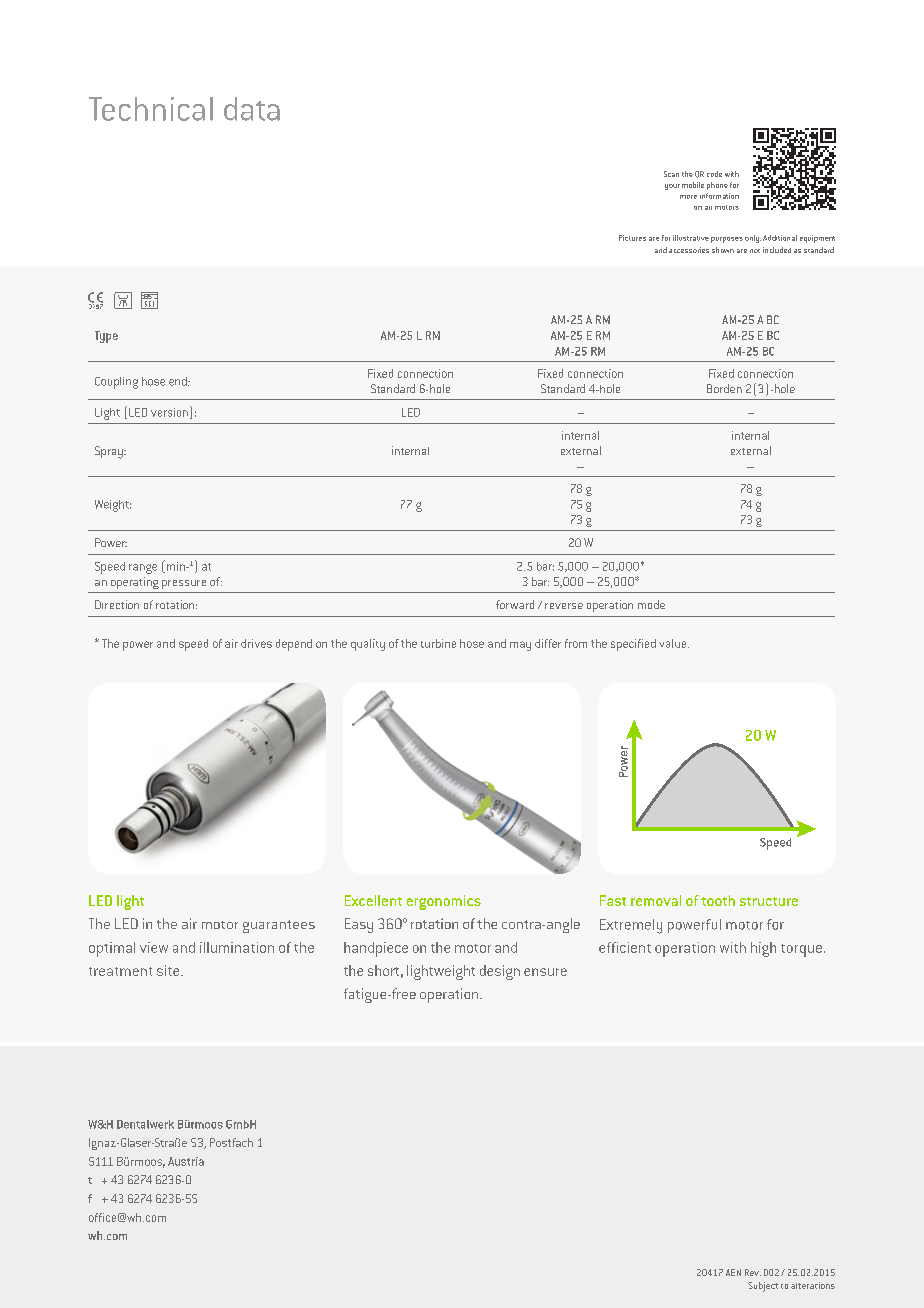 Image resolution: width=924 pixels, height=1308 pixels. I want to click on may, so click(520, 646).
